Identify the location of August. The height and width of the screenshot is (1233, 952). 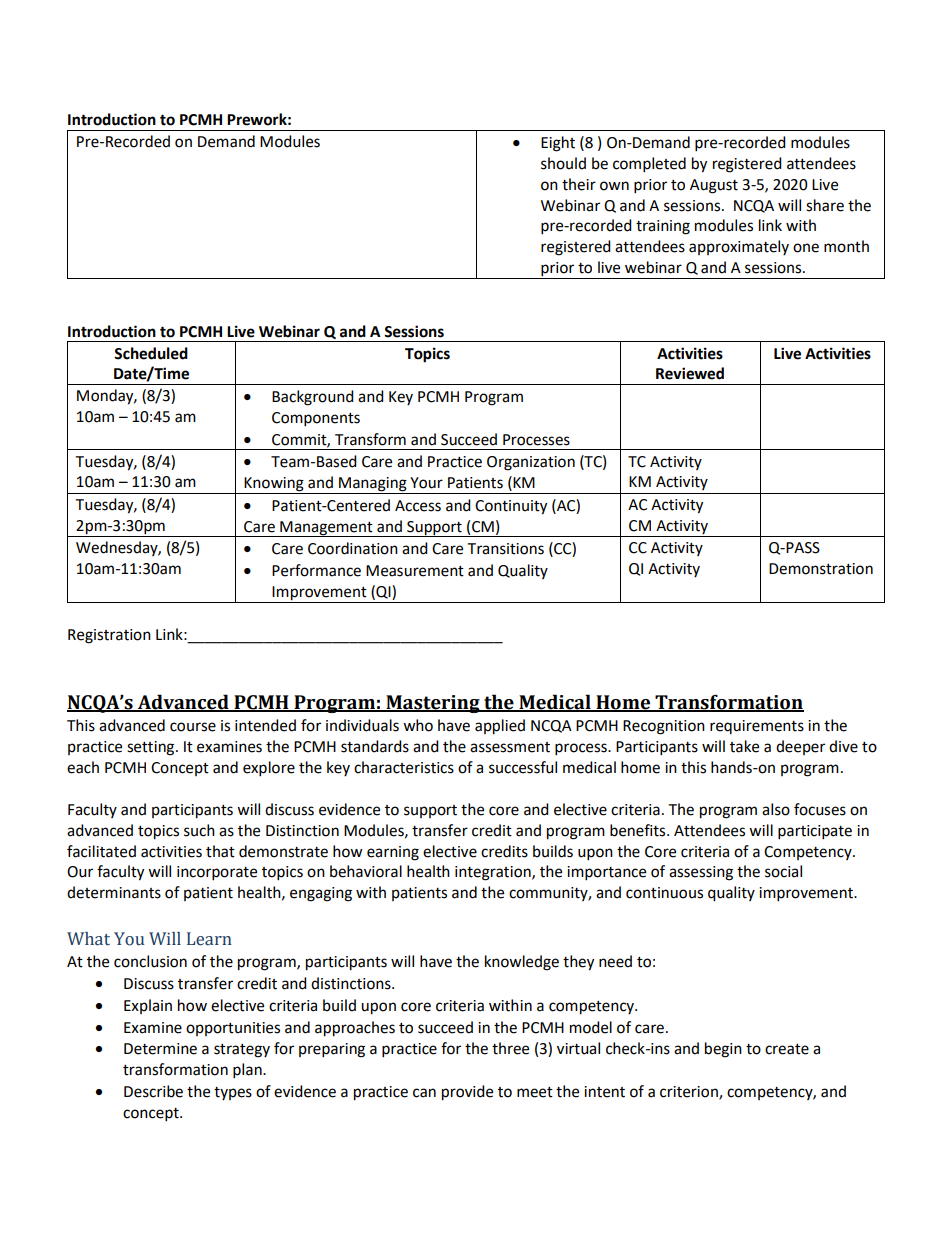
(714, 186).
